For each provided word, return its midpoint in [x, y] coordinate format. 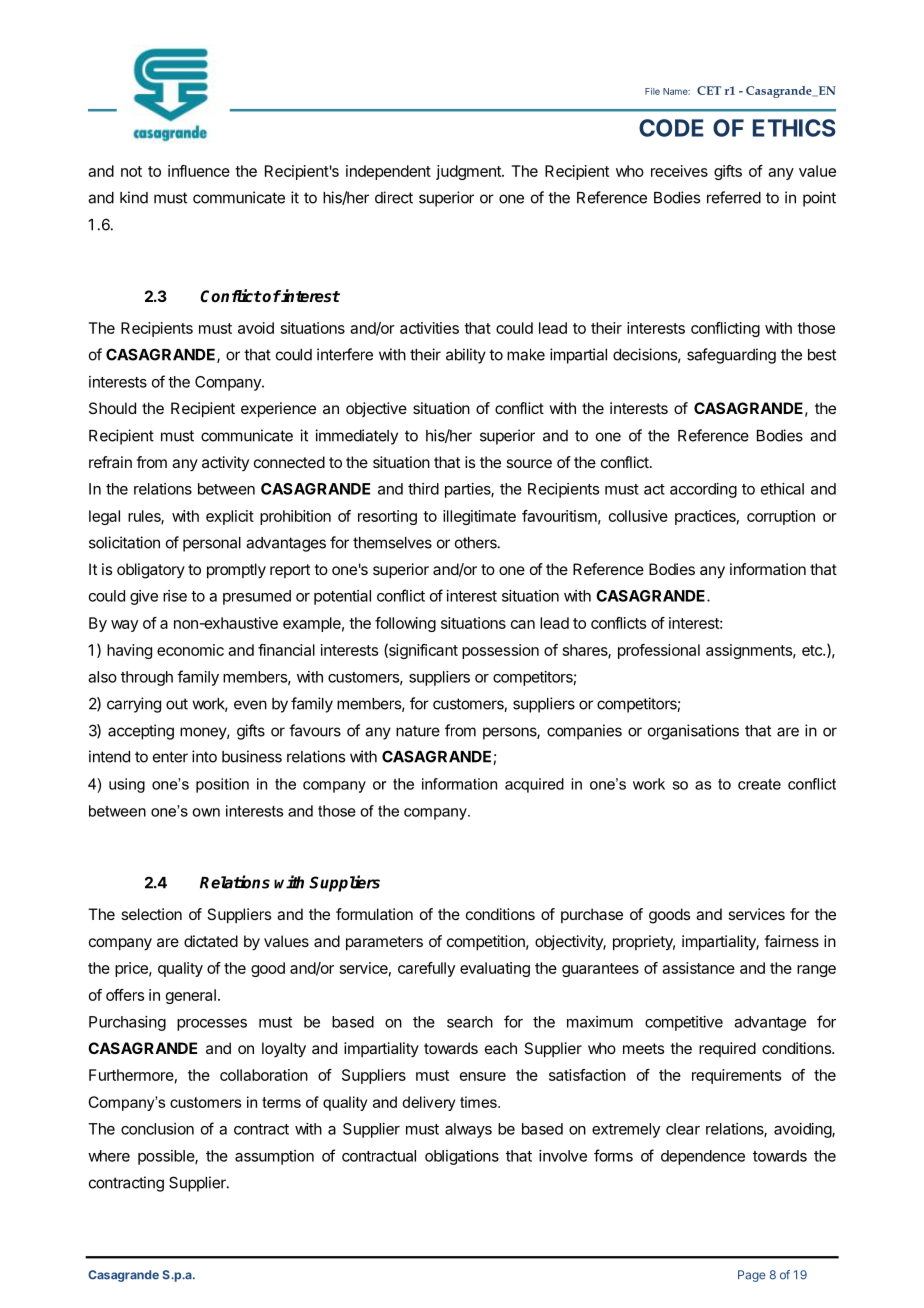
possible [167, 1157]
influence [199, 171]
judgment [469, 172]
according [703, 490]
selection [151, 914]
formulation [374, 914]
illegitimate [479, 517]
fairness [791, 941]
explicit [230, 517]
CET [709, 90]
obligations [462, 1157]
